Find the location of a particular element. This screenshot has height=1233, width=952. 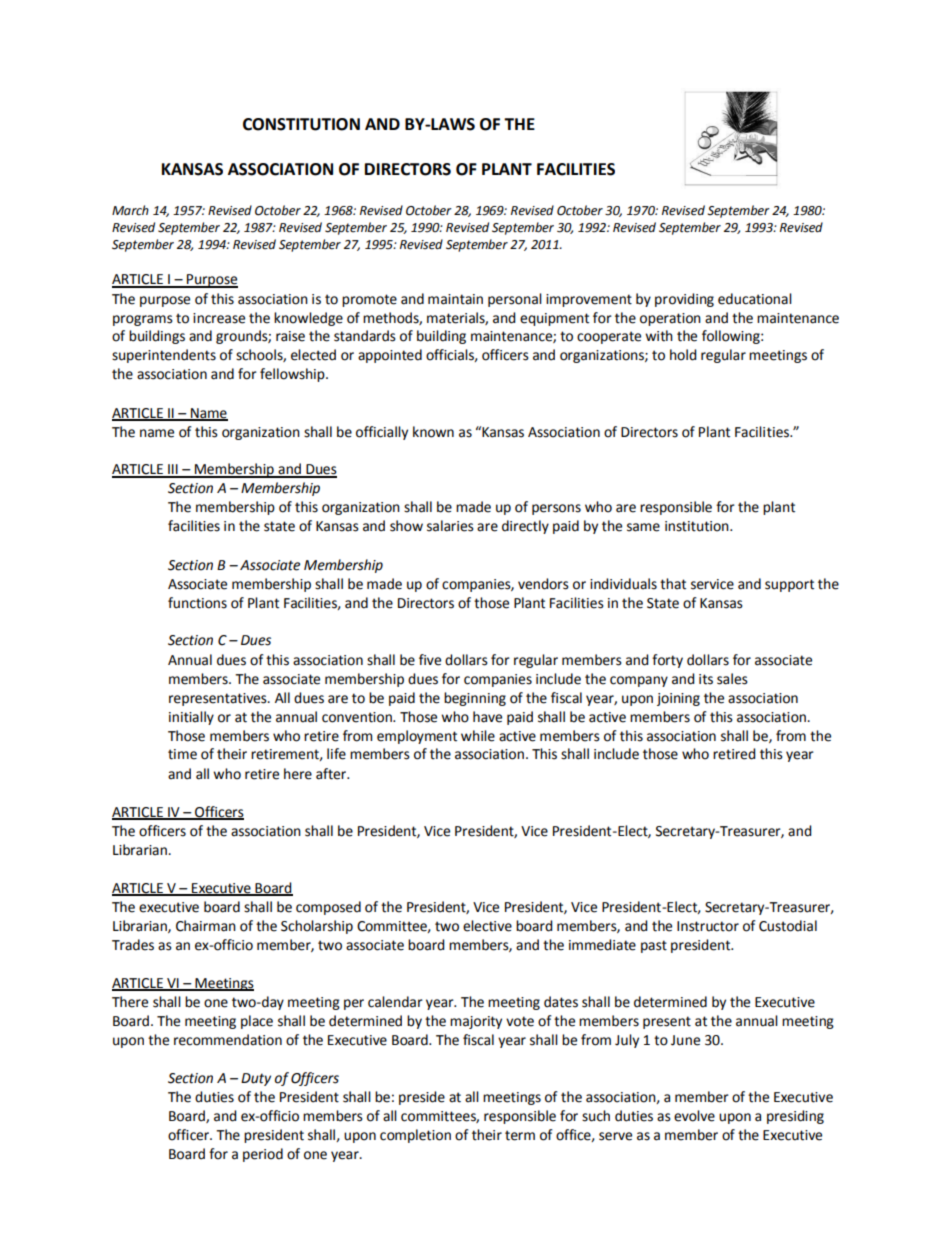

Instructor is located at coordinates (708, 926).
